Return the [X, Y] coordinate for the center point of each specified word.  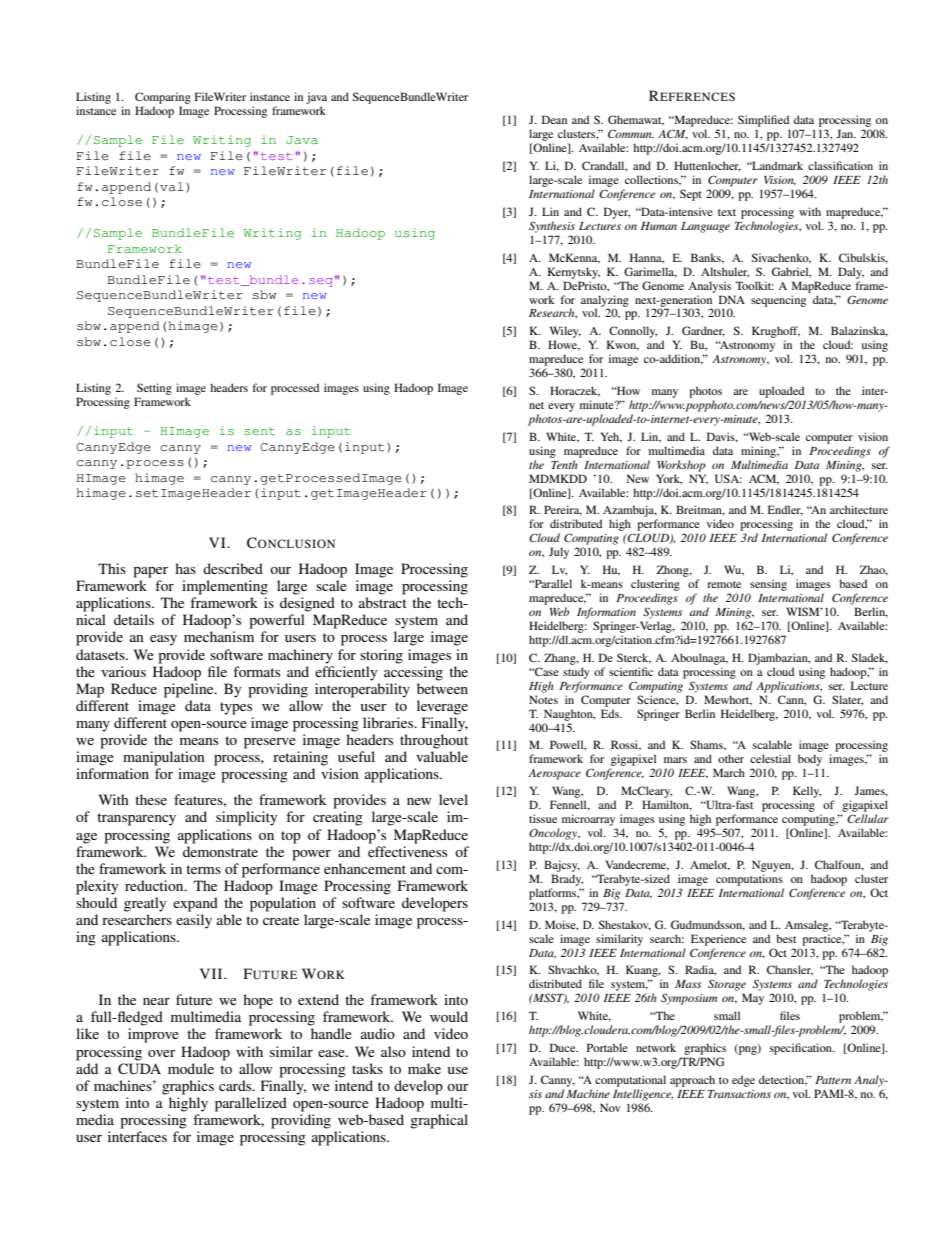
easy [163, 640]
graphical [439, 1121]
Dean [554, 119]
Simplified [763, 121]
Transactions [739, 1094]
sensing [768, 585]
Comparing [163, 98]
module [191, 1068]
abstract [383, 602]
